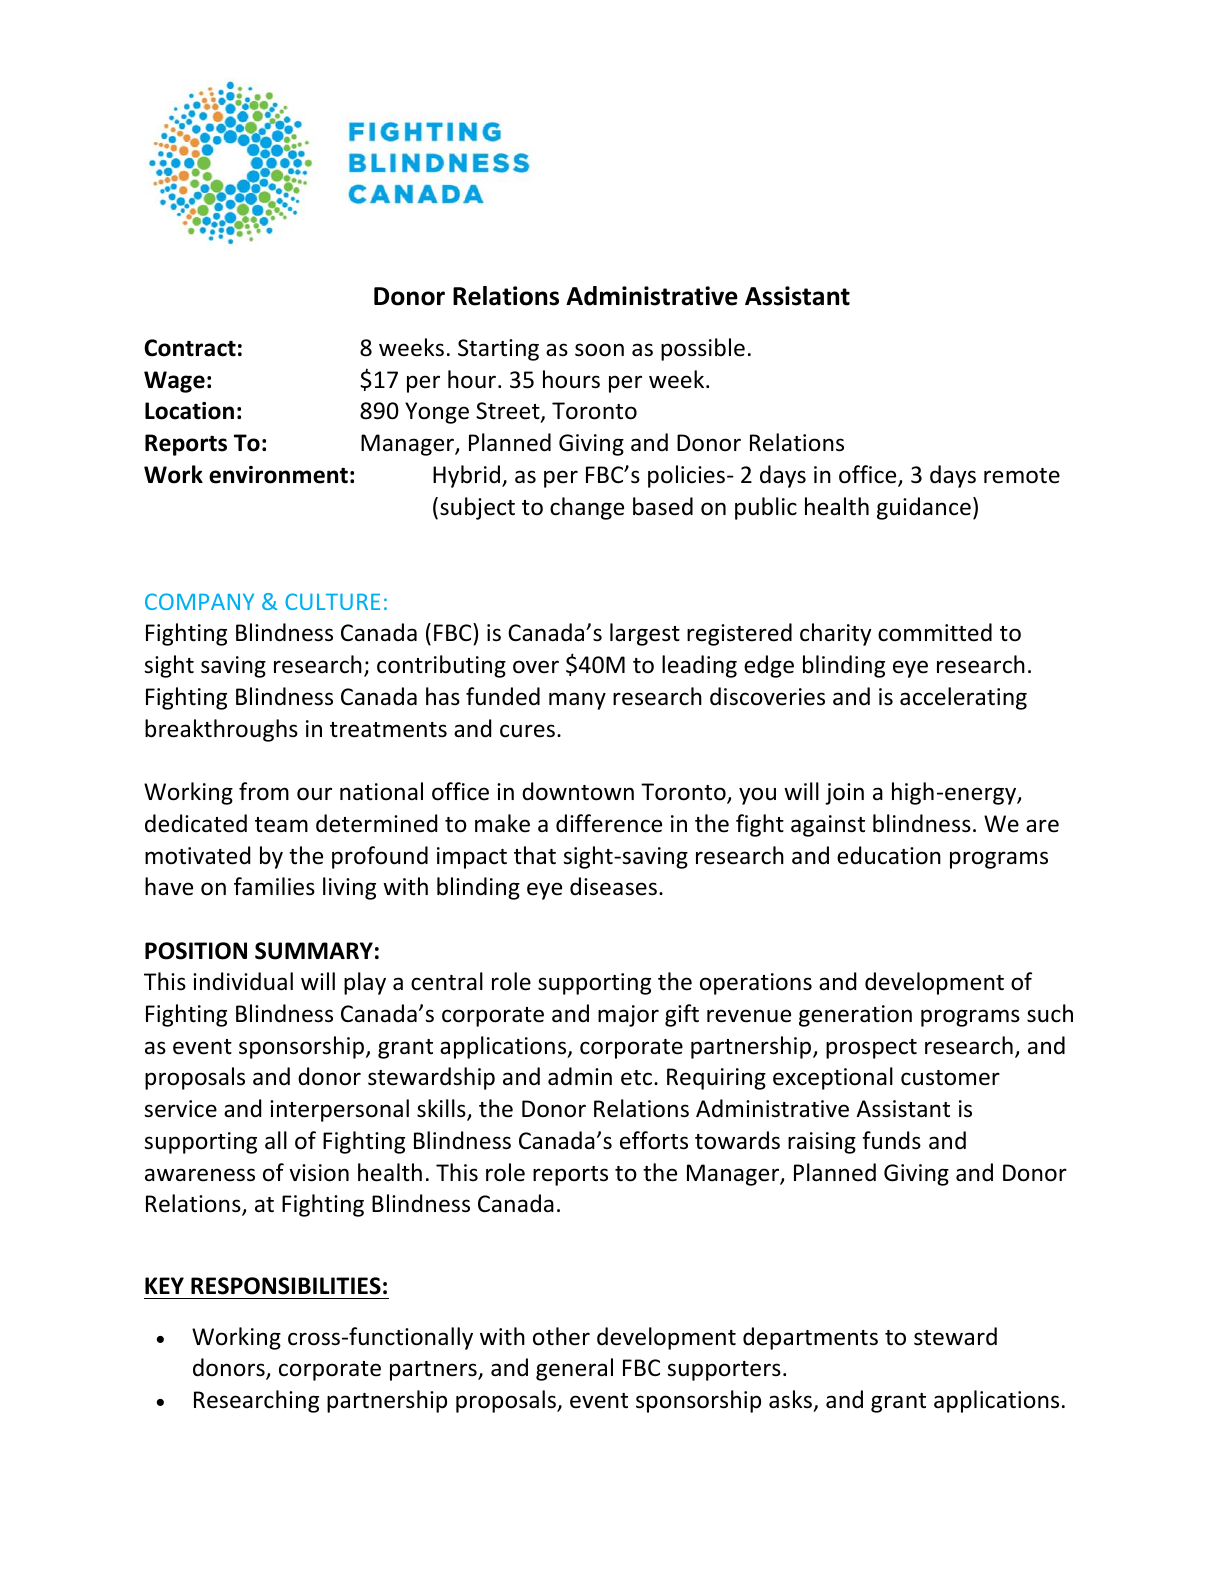  Describe the element at coordinates (1022, 476) in the page. I see `remote` at that location.
